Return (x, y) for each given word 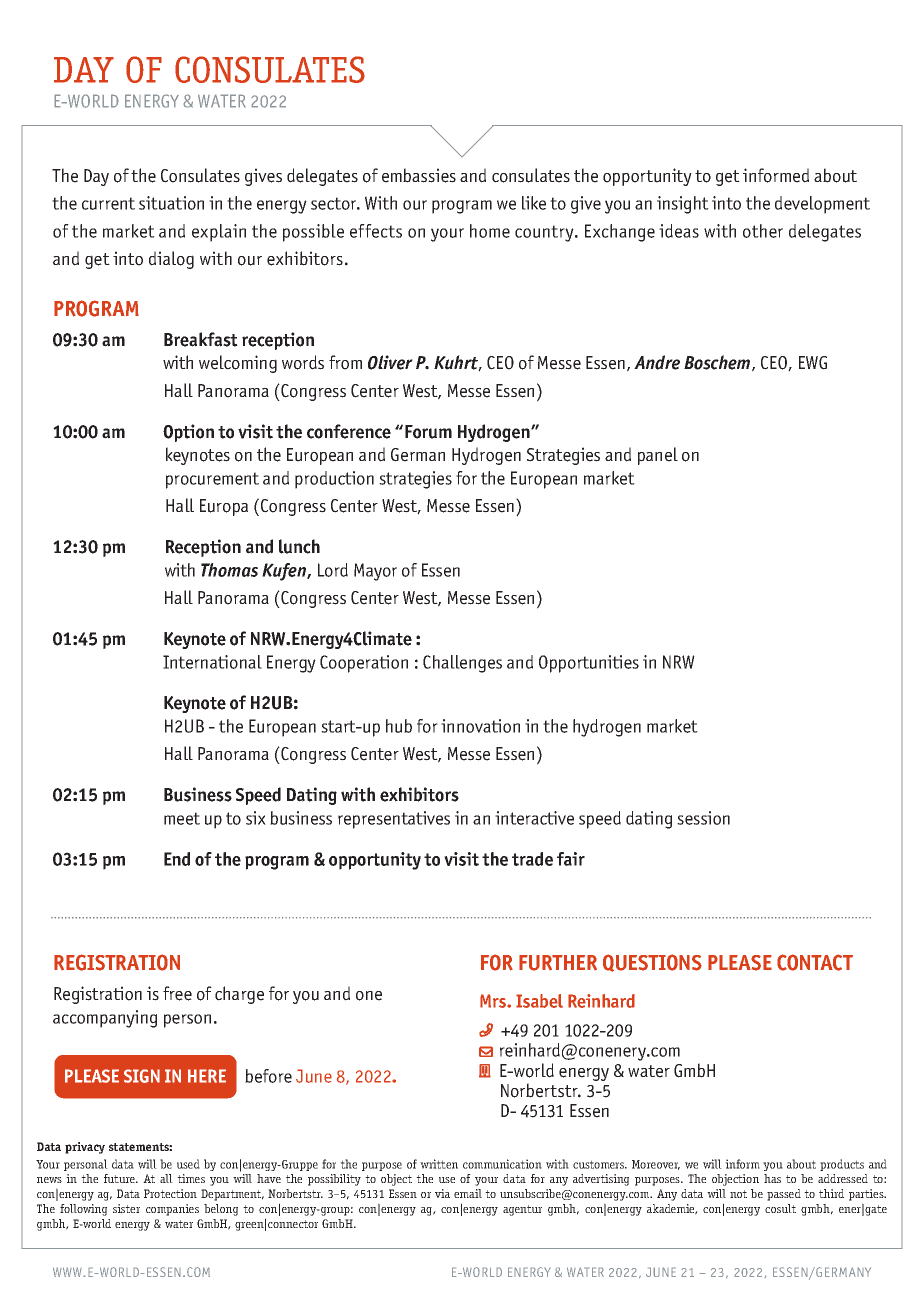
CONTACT (815, 962)
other (763, 231)
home (490, 231)
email (468, 1193)
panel (658, 456)
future (121, 1178)
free (177, 993)
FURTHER (558, 963)
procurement (212, 480)
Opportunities (589, 664)
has (772, 1178)
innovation (480, 726)
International (212, 662)
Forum (428, 432)
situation (171, 203)
